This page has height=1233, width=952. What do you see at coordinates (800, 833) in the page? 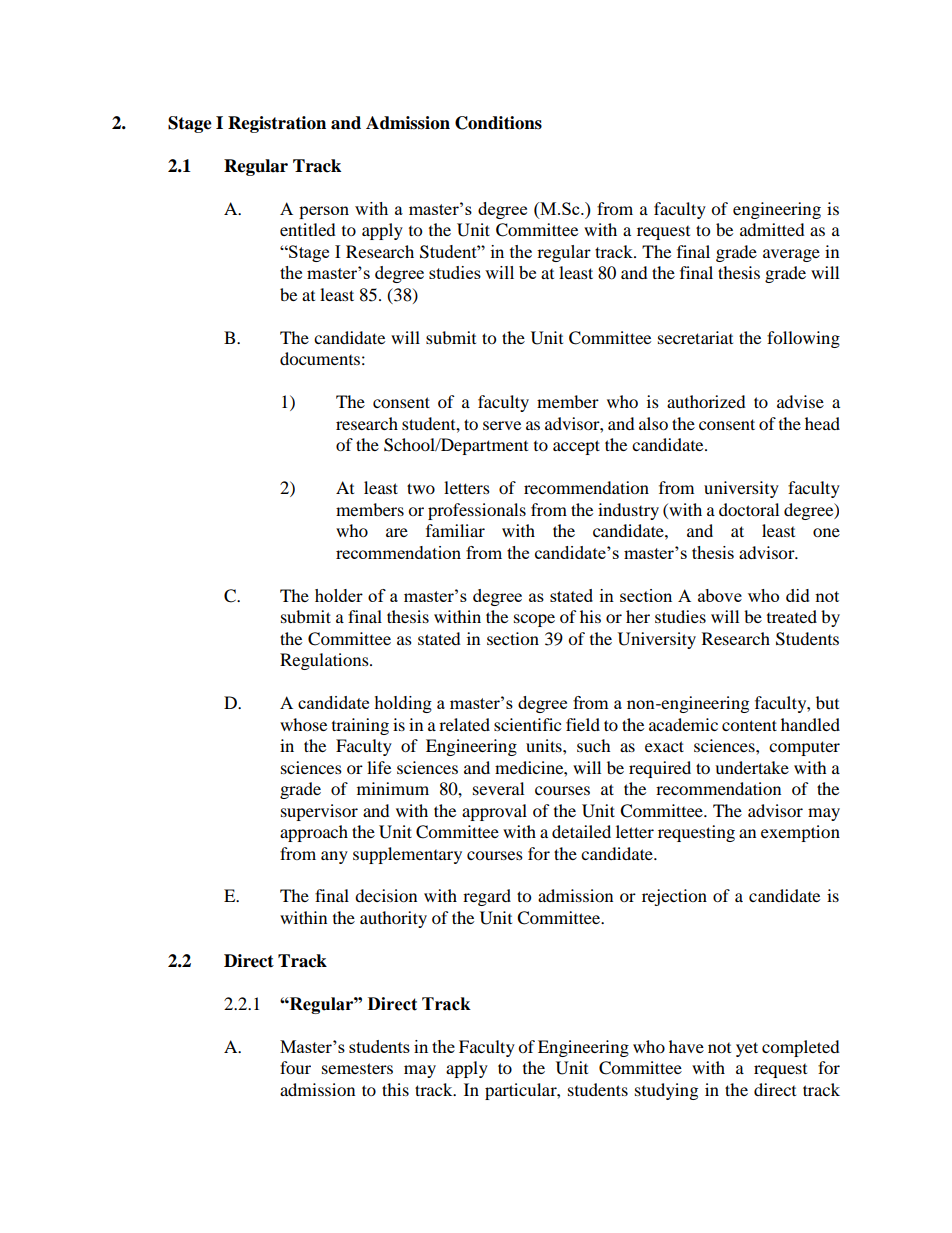
I see `exemption` at bounding box center [800, 833].
